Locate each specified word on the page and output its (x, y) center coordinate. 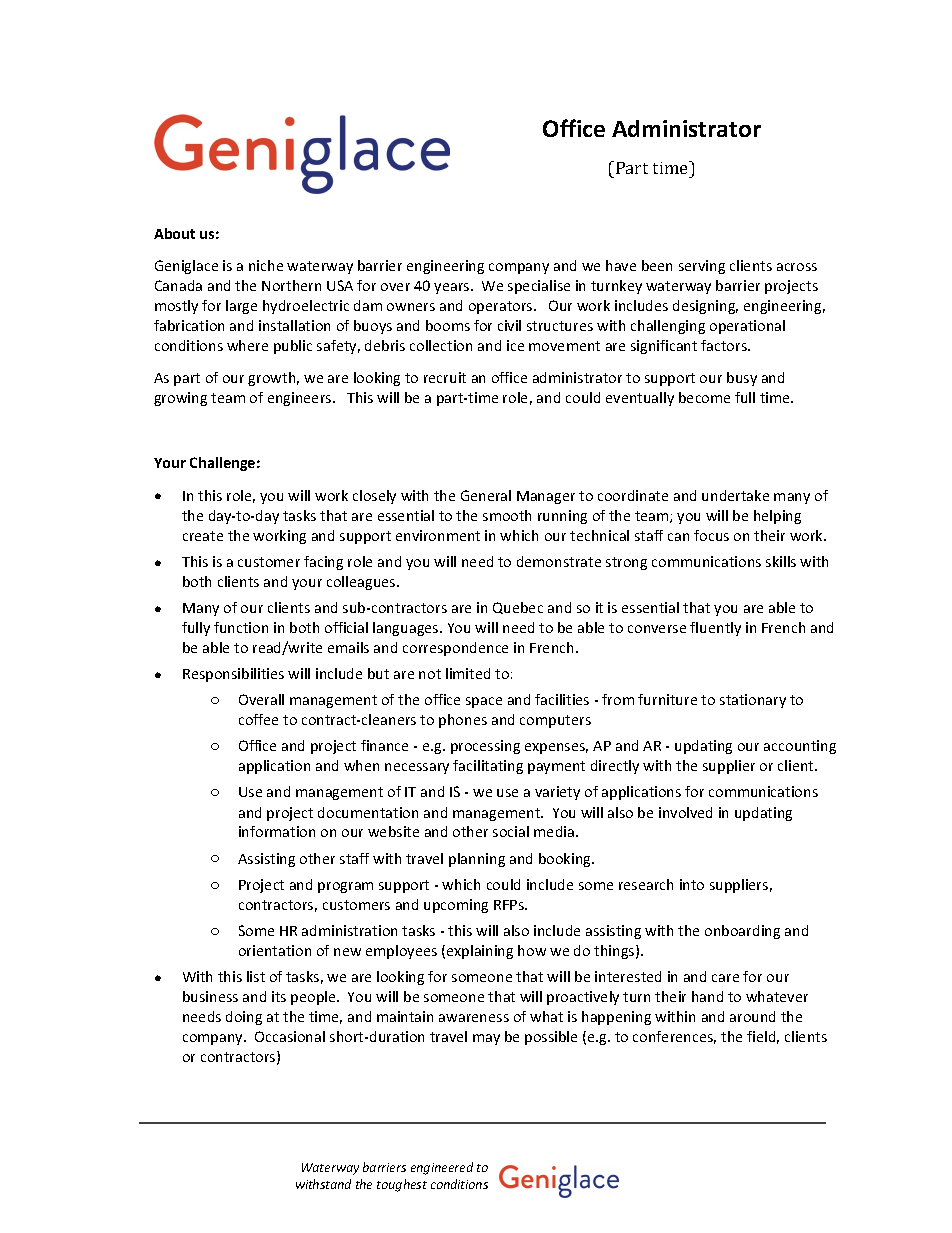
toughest (402, 1185)
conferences (674, 1037)
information (277, 831)
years (453, 288)
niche (266, 265)
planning (477, 860)
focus (711, 535)
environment (438, 535)
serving (702, 267)
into (692, 884)
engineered (442, 1168)
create (203, 536)
